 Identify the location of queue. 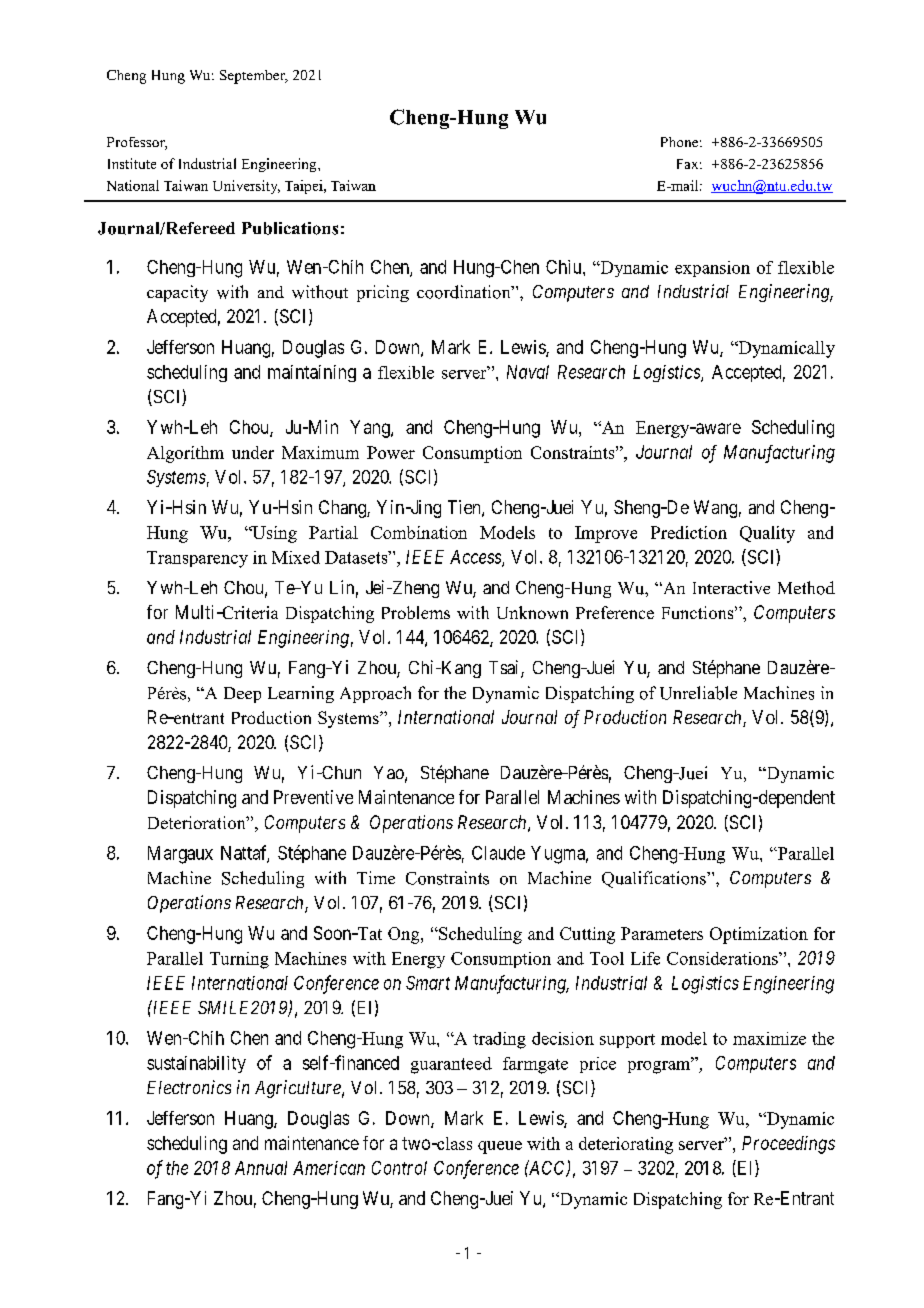
(500, 1147).
